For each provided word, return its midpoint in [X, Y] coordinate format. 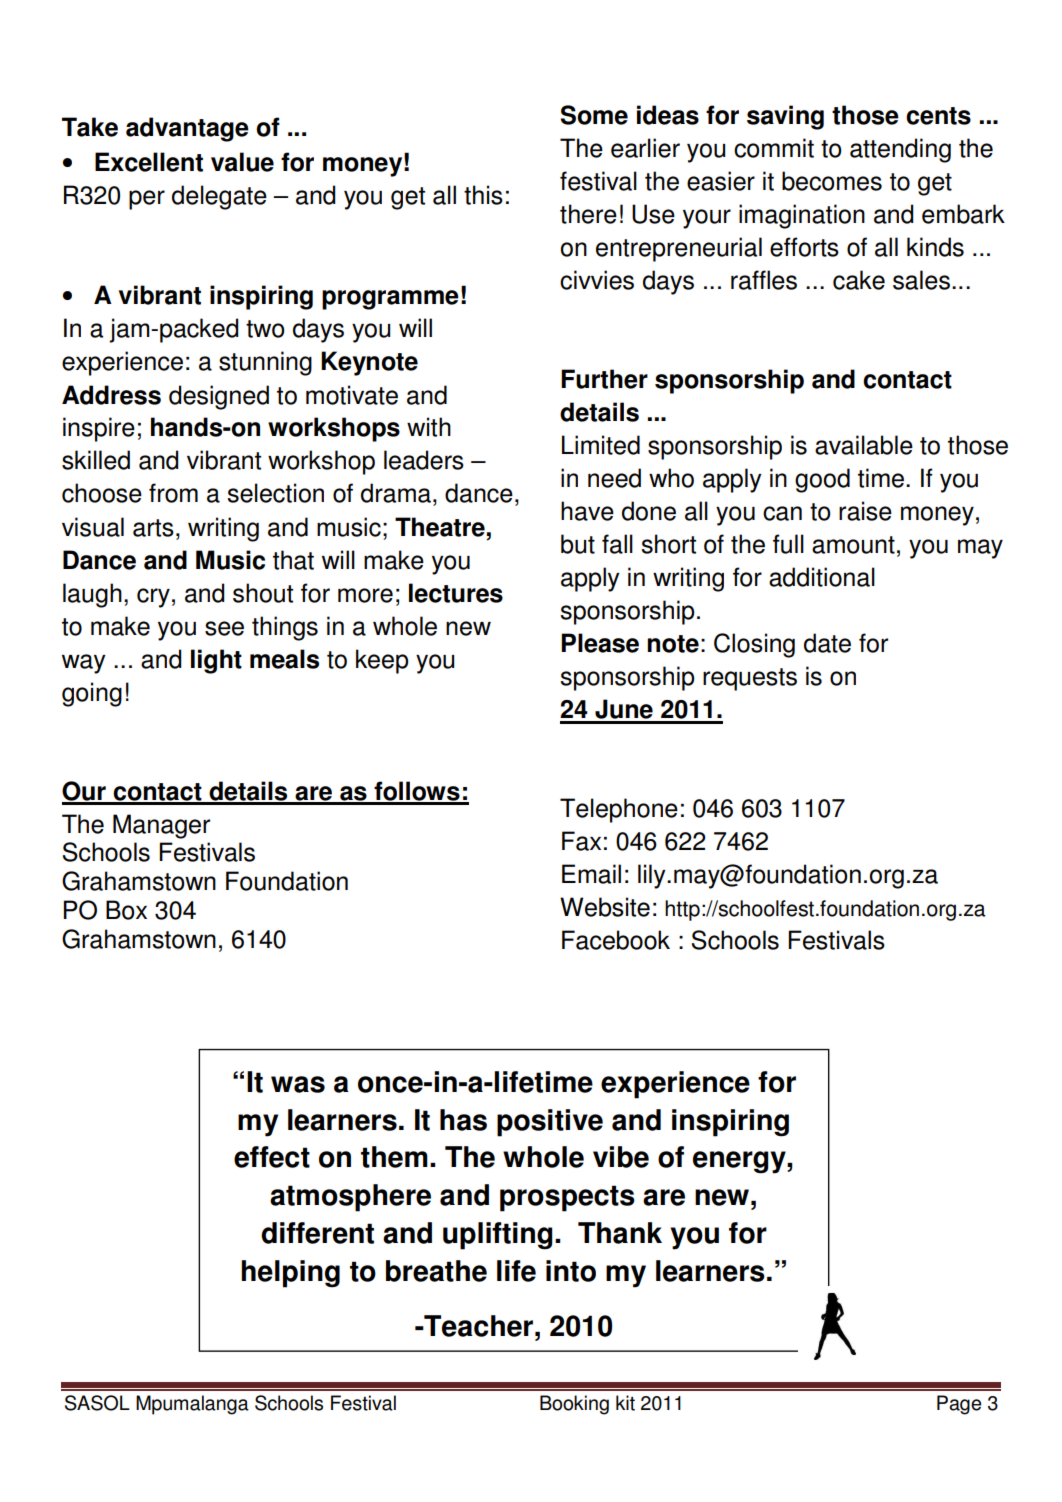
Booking [574, 1405]
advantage [187, 129]
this [483, 195]
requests [750, 679]
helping [290, 1274]
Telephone [619, 810]
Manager [161, 826]
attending [900, 150]
